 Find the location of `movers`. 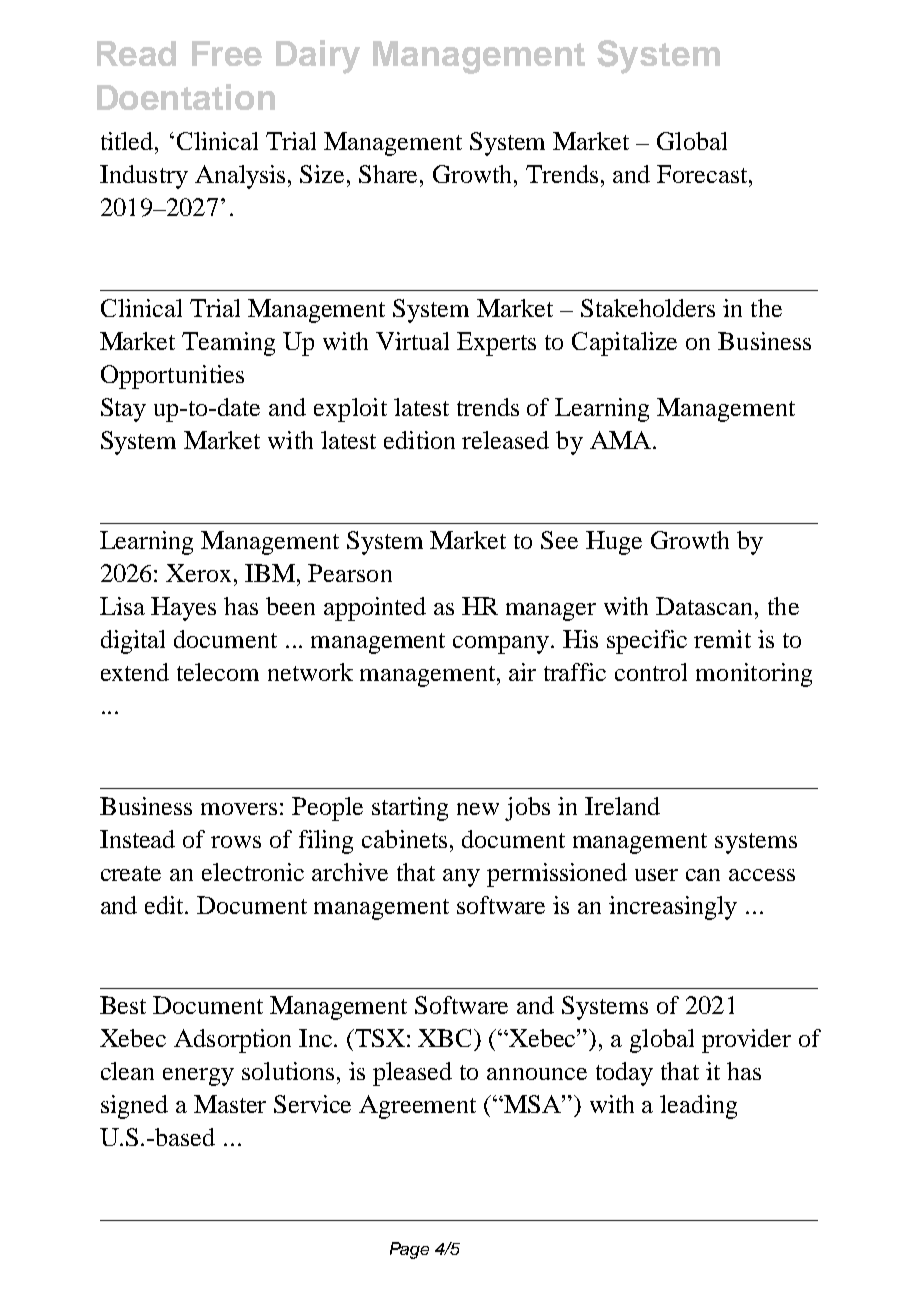

movers is located at coordinates (239, 809).
